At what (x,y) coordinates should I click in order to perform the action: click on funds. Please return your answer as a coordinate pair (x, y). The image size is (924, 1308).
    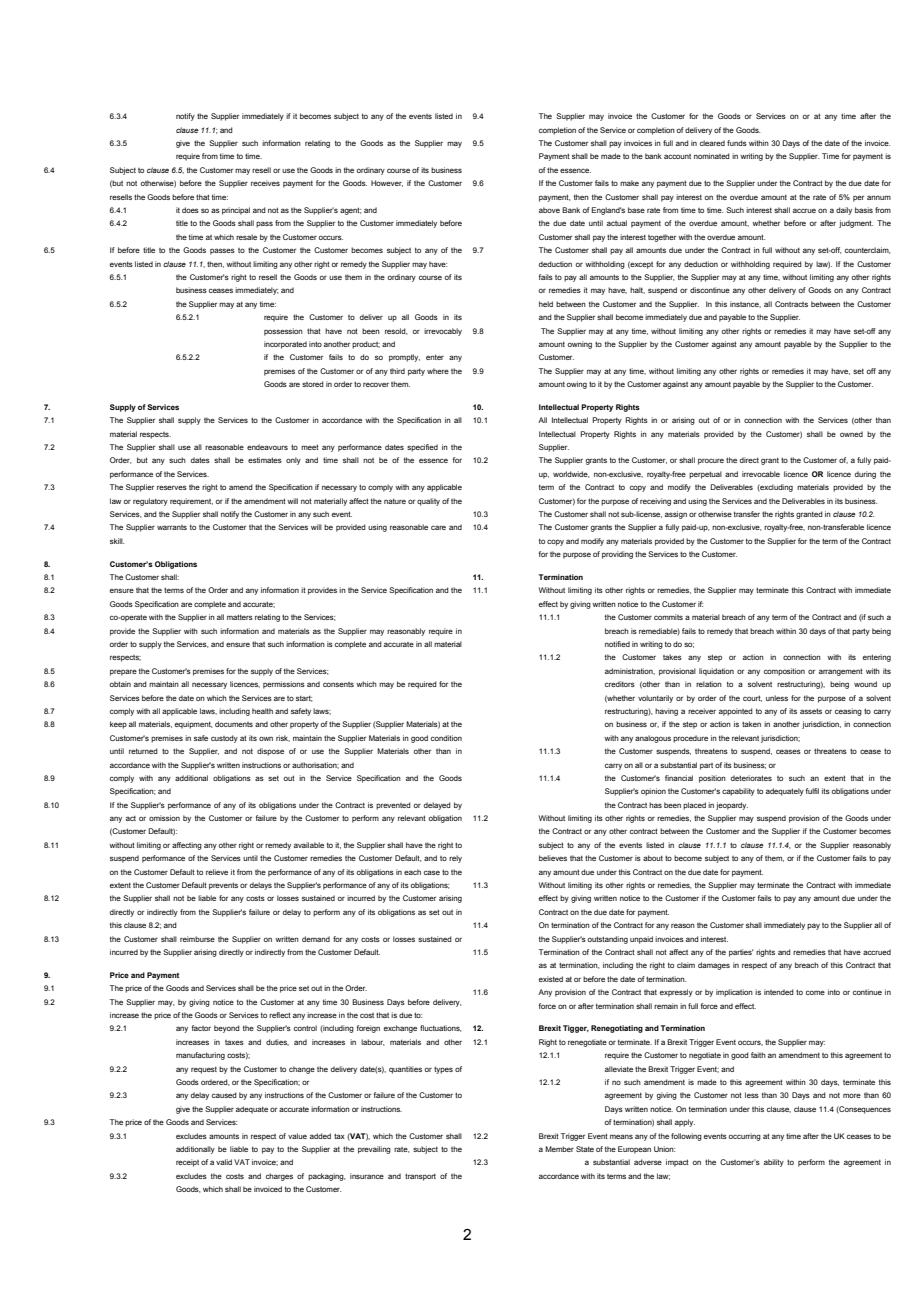
    Looking at the image, I should click on (737, 143).
